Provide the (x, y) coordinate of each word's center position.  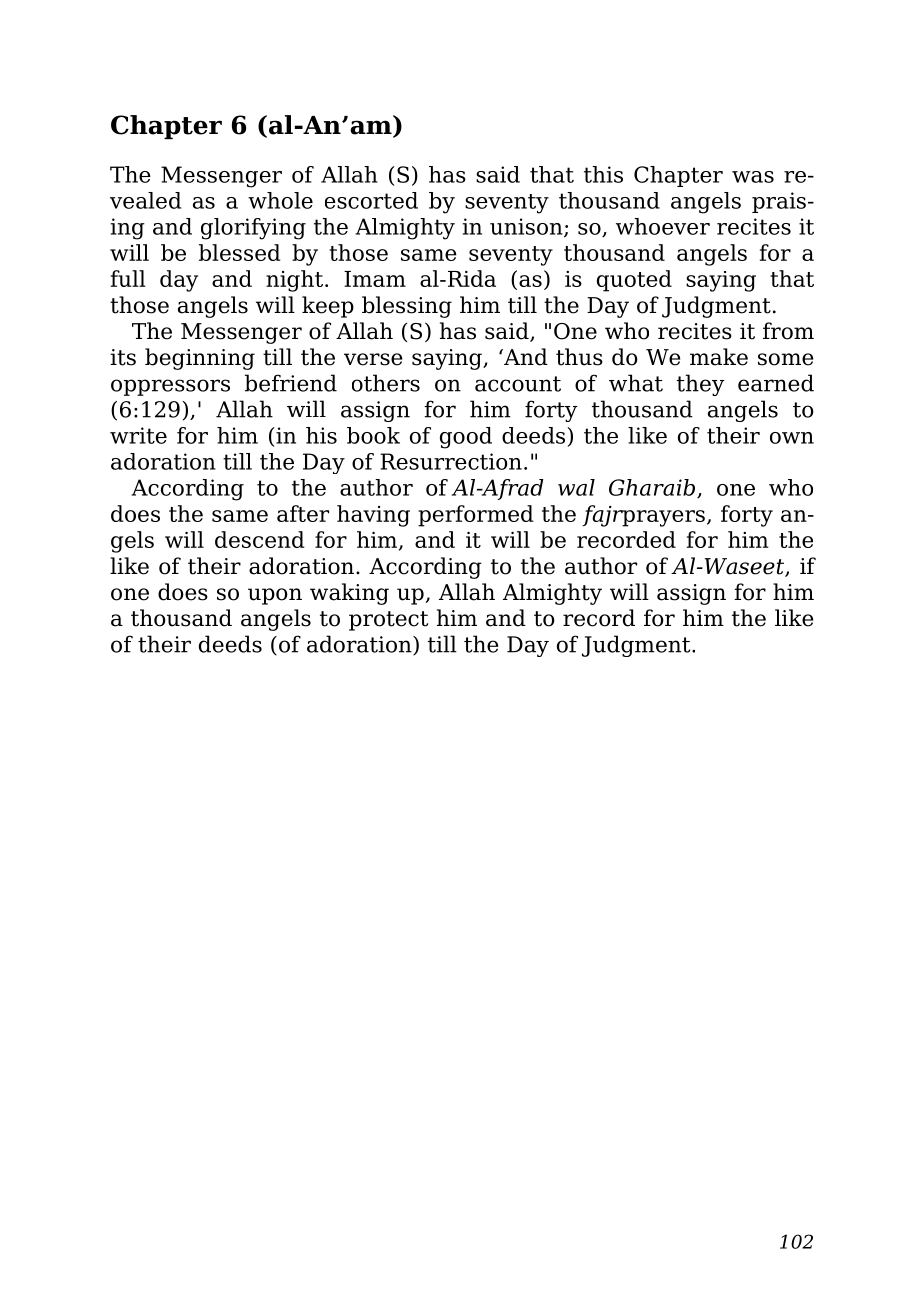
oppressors (170, 387)
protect (388, 621)
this (603, 174)
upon (275, 596)
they (701, 385)
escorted (371, 200)
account (518, 384)
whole (280, 200)
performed (476, 516)
